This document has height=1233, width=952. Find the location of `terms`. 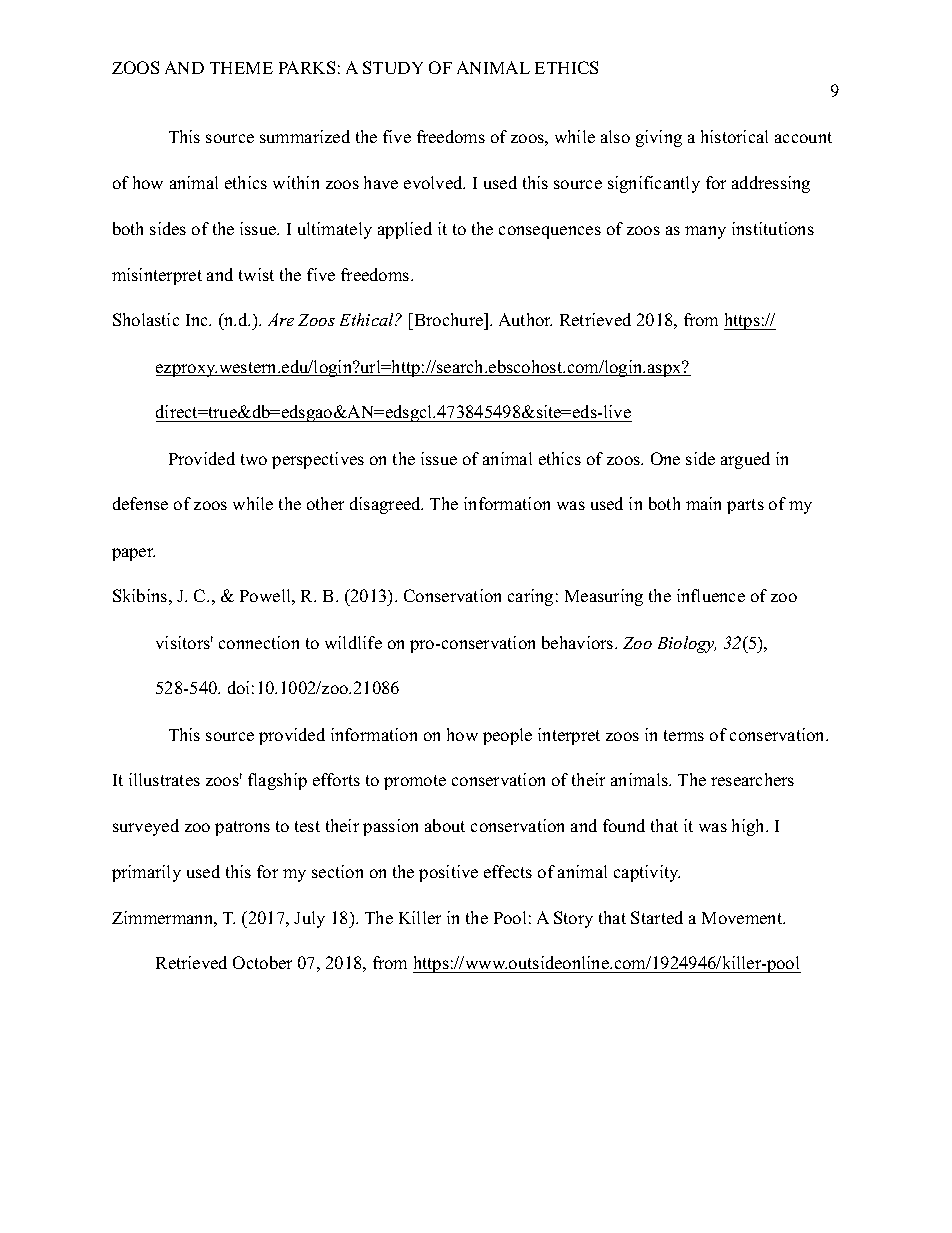

terms is located at coordinates (684, 735).
